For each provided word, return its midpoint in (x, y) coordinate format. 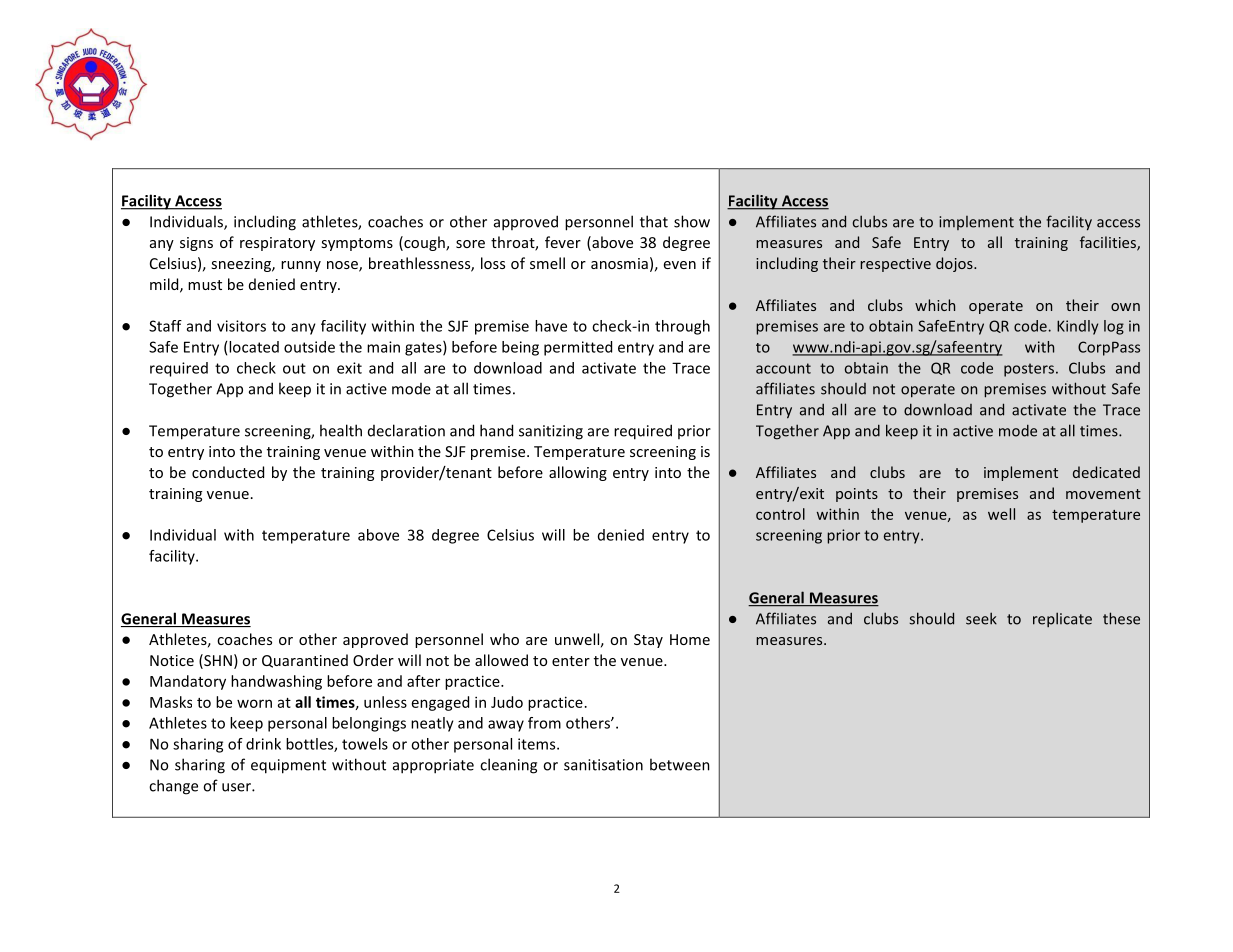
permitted (578, 348)
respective (895, 265)
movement (1103, 494)
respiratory (277, 244)
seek (981, 618)
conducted (228, 472)
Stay (648, 641)
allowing (578, 473)
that (654, 221)
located (254, 347)
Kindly (1077, 327)
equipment (288, 766)
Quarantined (305, 661)
